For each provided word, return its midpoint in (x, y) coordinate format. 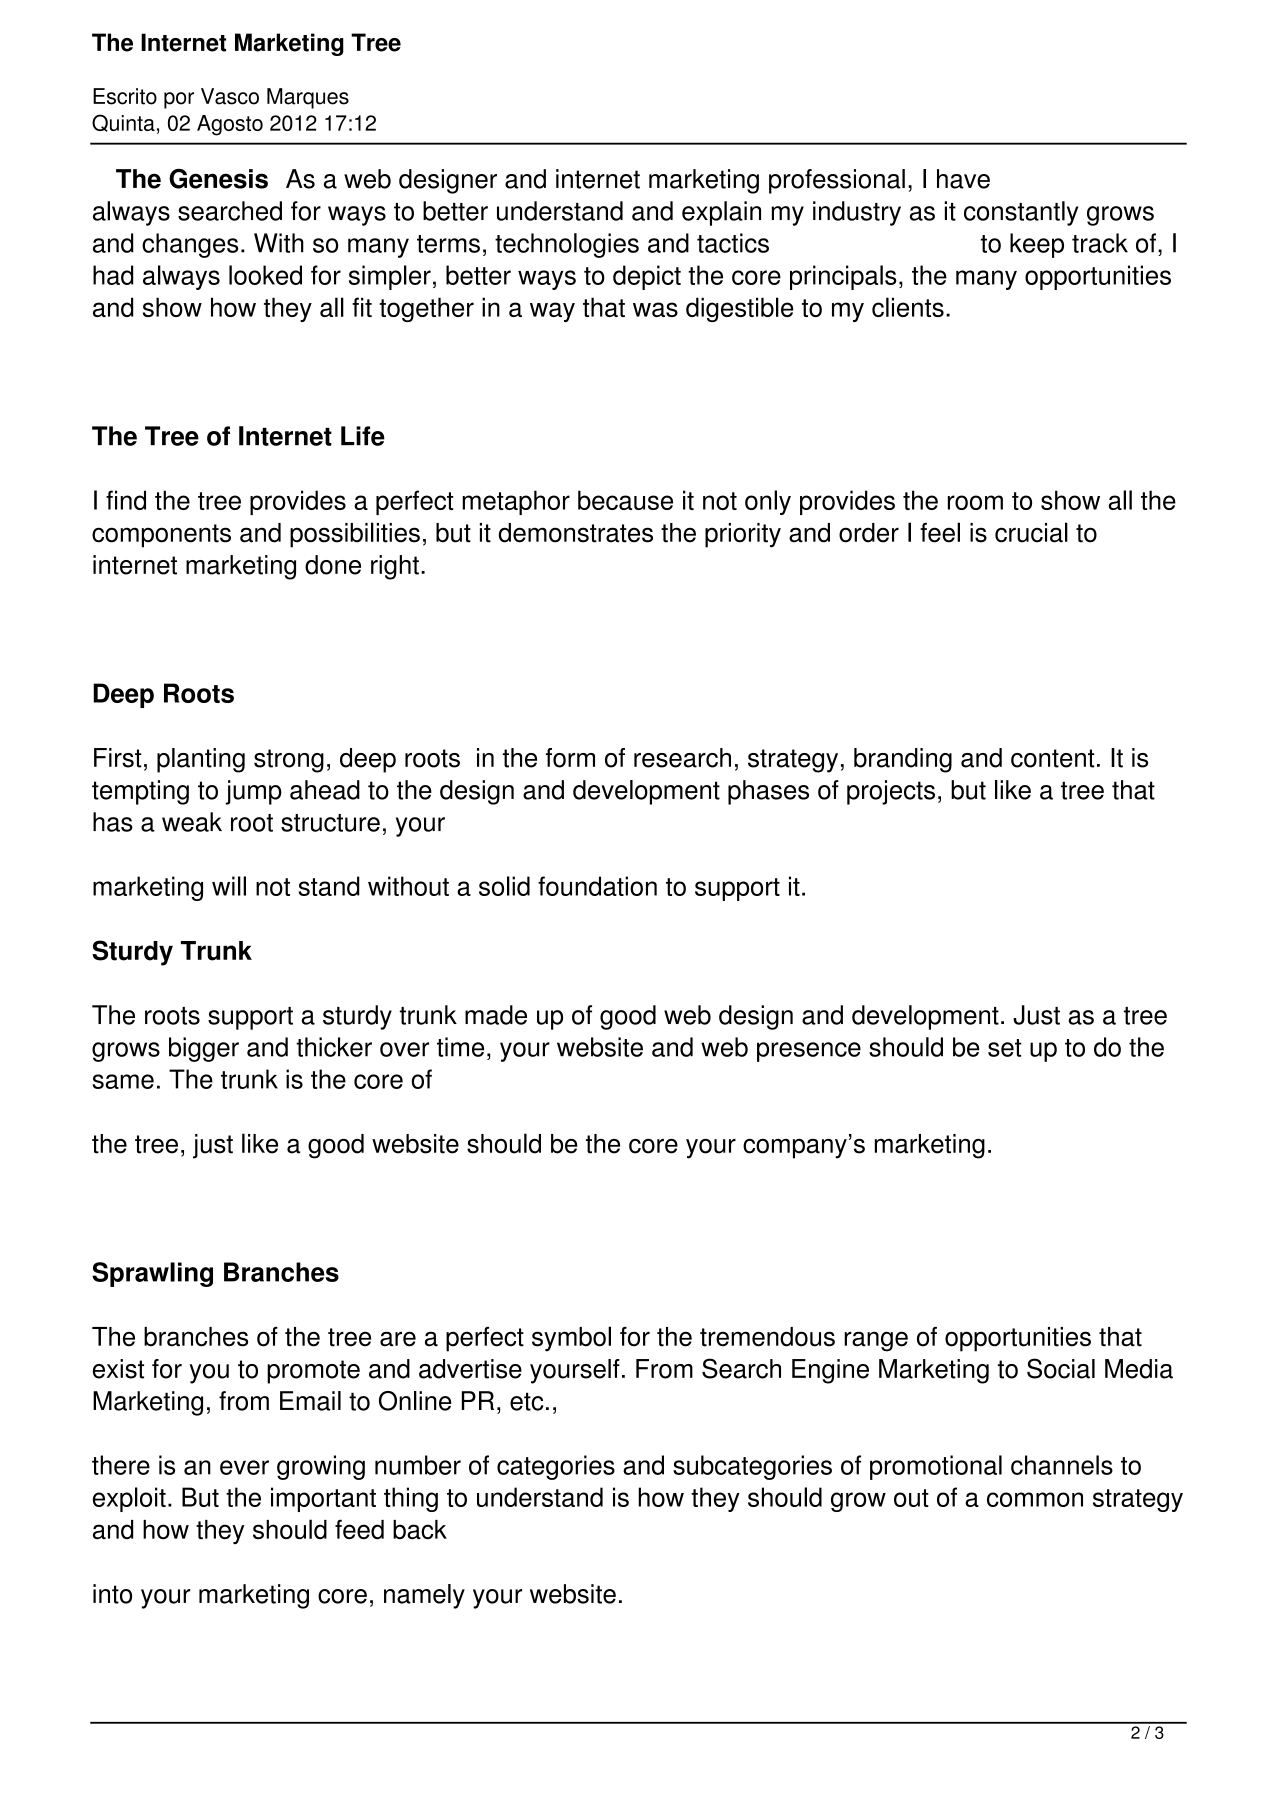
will (229, 886)
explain (721, 213)
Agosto (230, 125)
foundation (597, 886)
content (1053, 758)
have (963, 179)
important (323, 1499)
